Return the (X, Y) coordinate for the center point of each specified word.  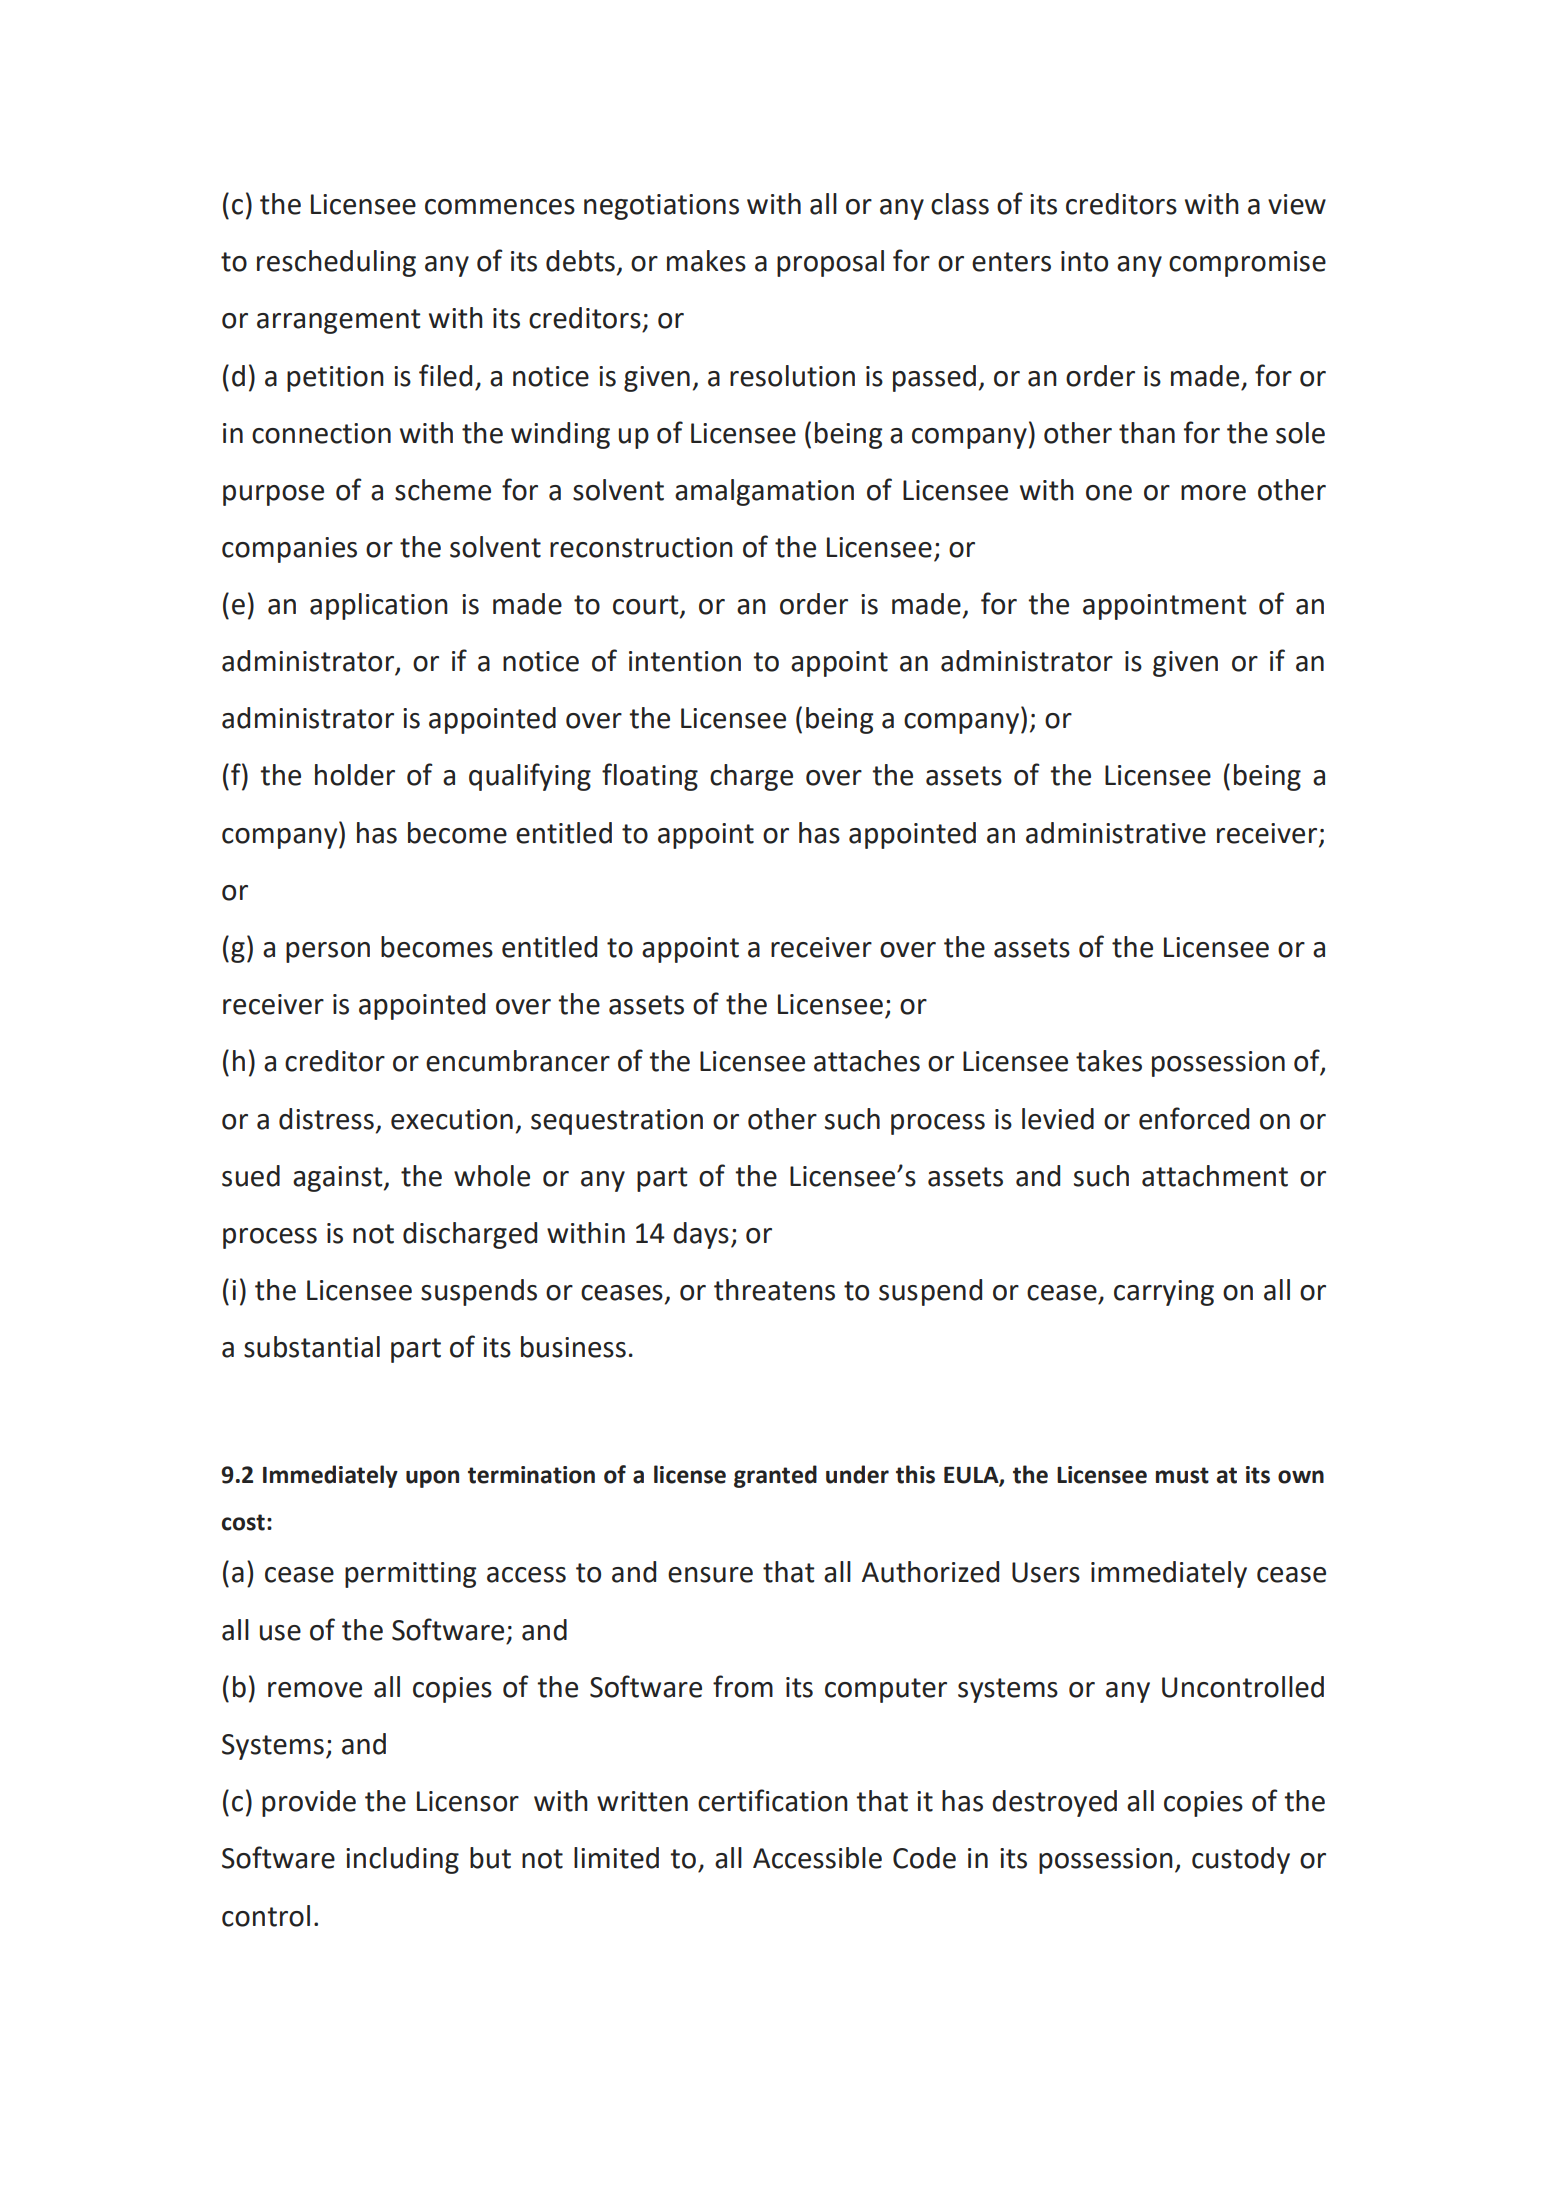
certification (773, 1800)
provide (309, 1803)
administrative (1116, 833)
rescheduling (336, 263)
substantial (312, 1347)
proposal (830, 263)
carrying (1164, 1293)
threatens (774, 1290)
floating (650, 777)
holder (355, 775)
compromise (1247, 264)
